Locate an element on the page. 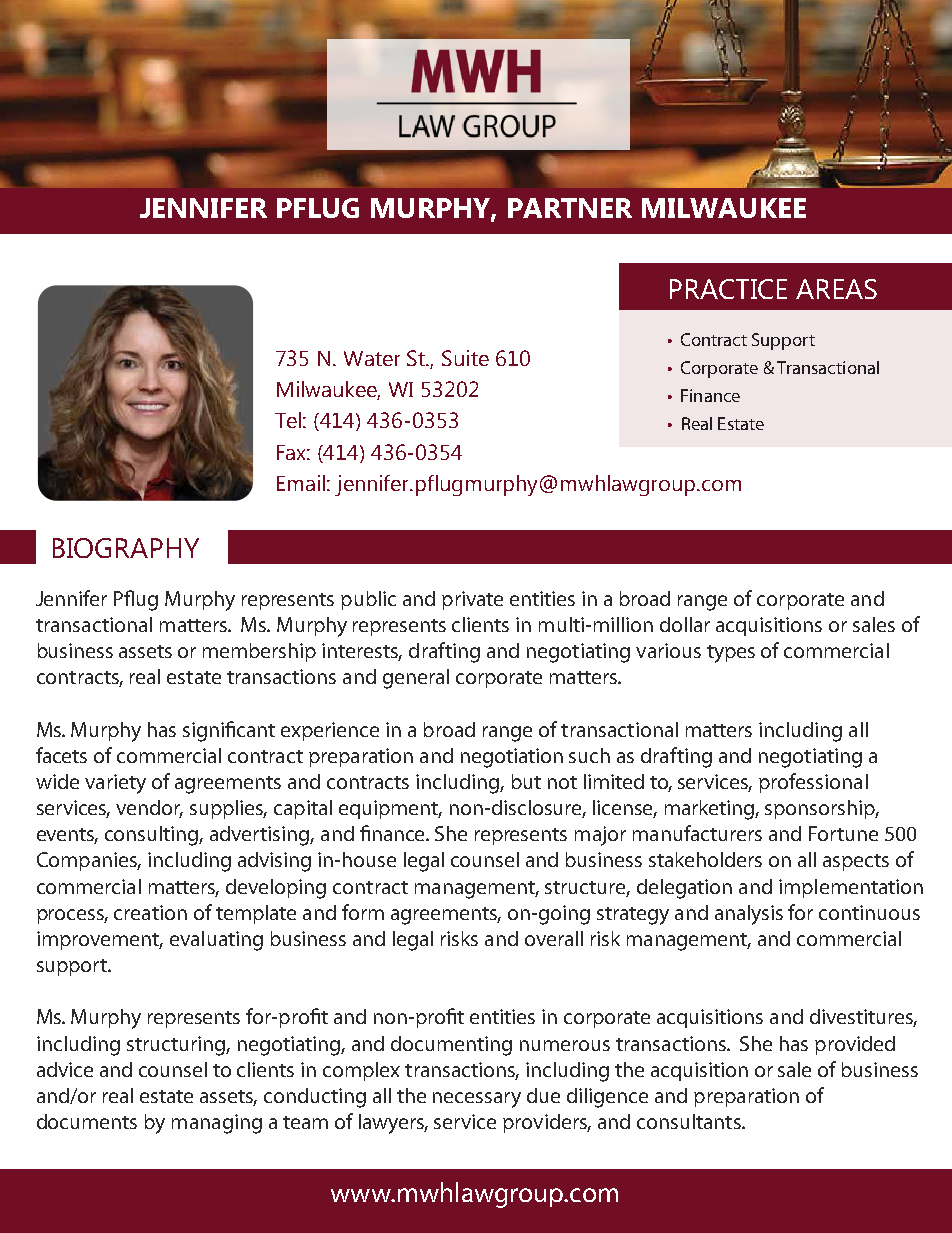 The height and width of the document is (1233, 952). Water is located at coordinates (372, 358).
